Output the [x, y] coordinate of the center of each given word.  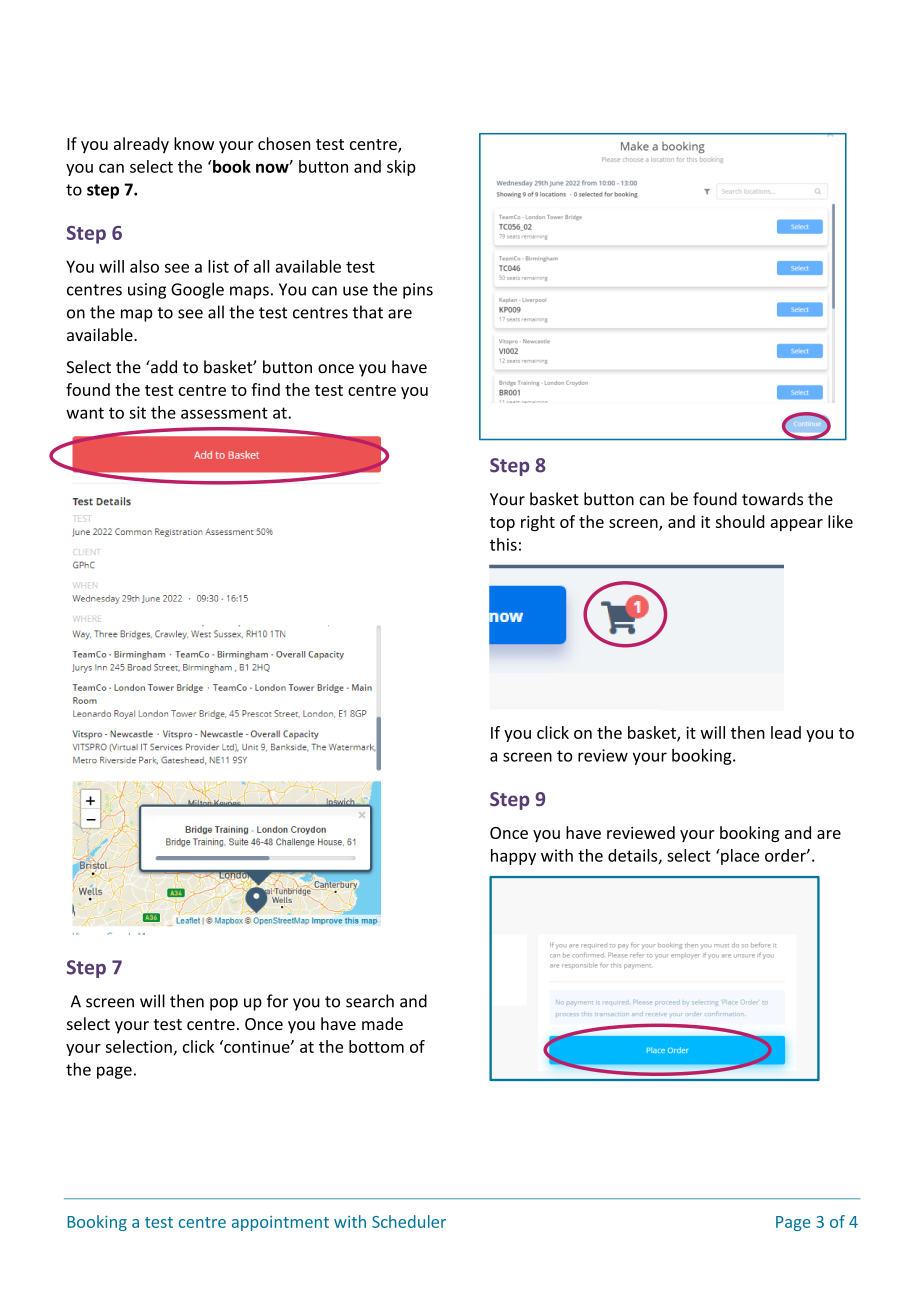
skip [401, 168]
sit [137, 412]
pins [418, 291]
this [503, 544]
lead [786, 732]
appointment [280, 1223]
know [194, 143]
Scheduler [409, 1221]
